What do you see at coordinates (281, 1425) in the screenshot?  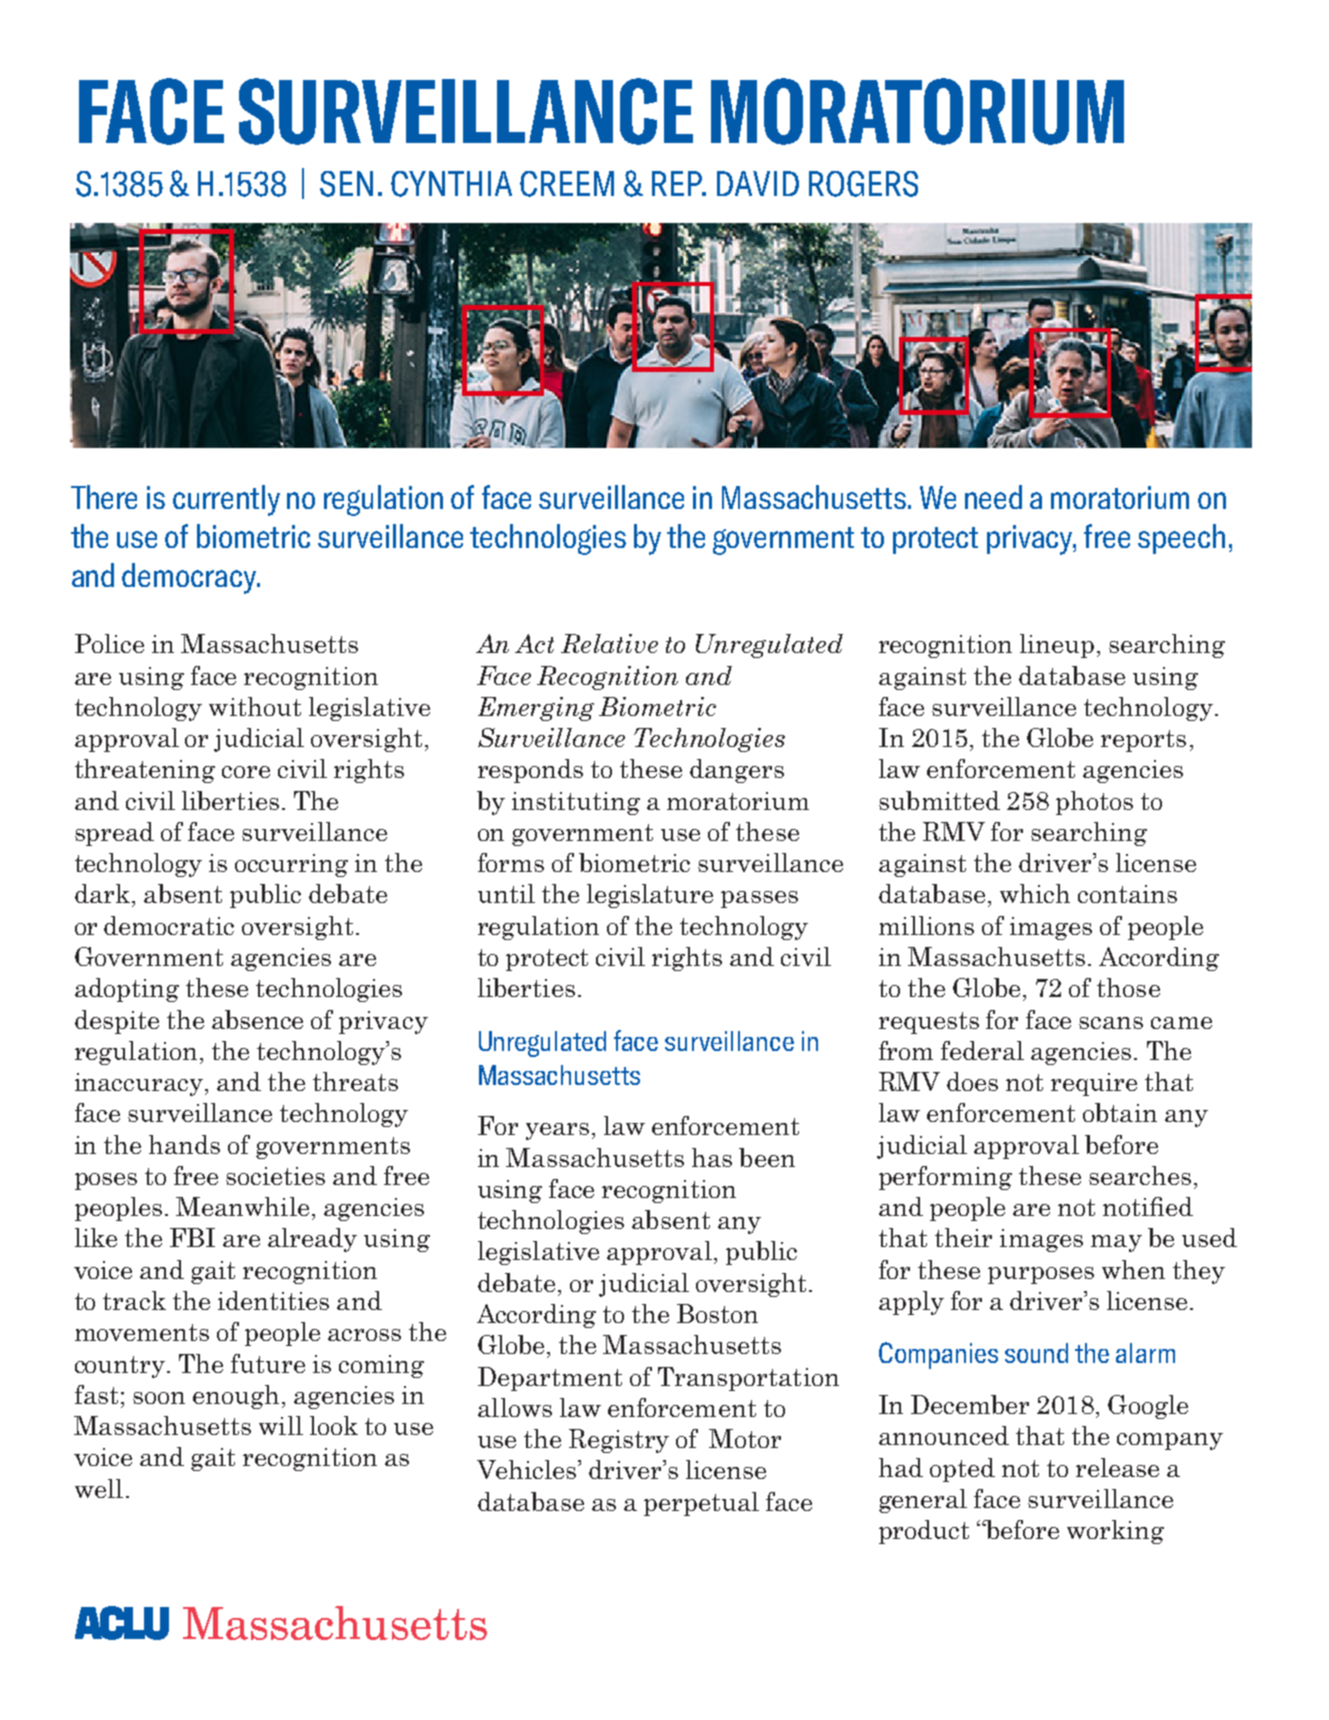 I see `will` at bounding box center [281, 1425].
